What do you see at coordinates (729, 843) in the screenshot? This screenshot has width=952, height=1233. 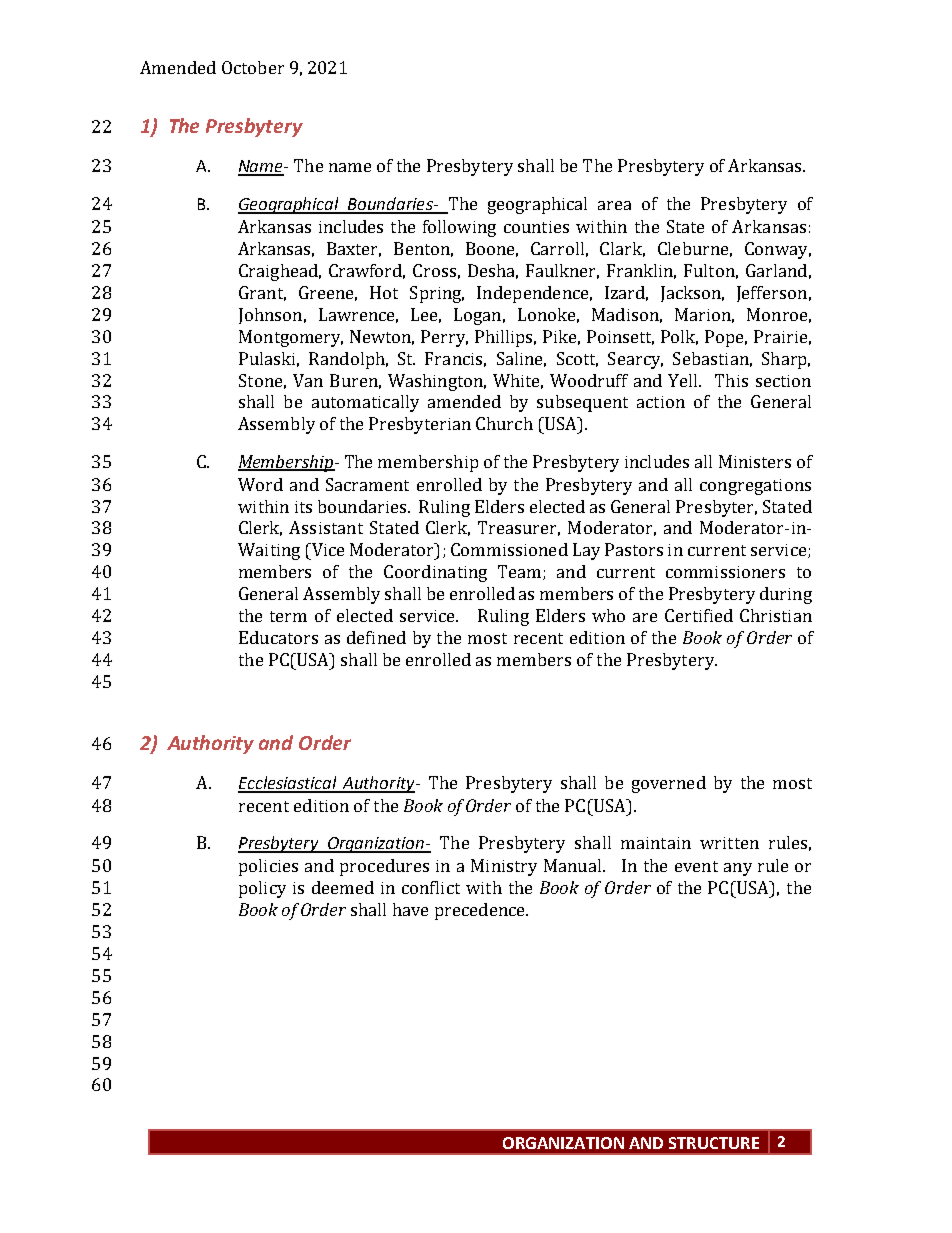 I see `written` at bounding box center [729, 843].
